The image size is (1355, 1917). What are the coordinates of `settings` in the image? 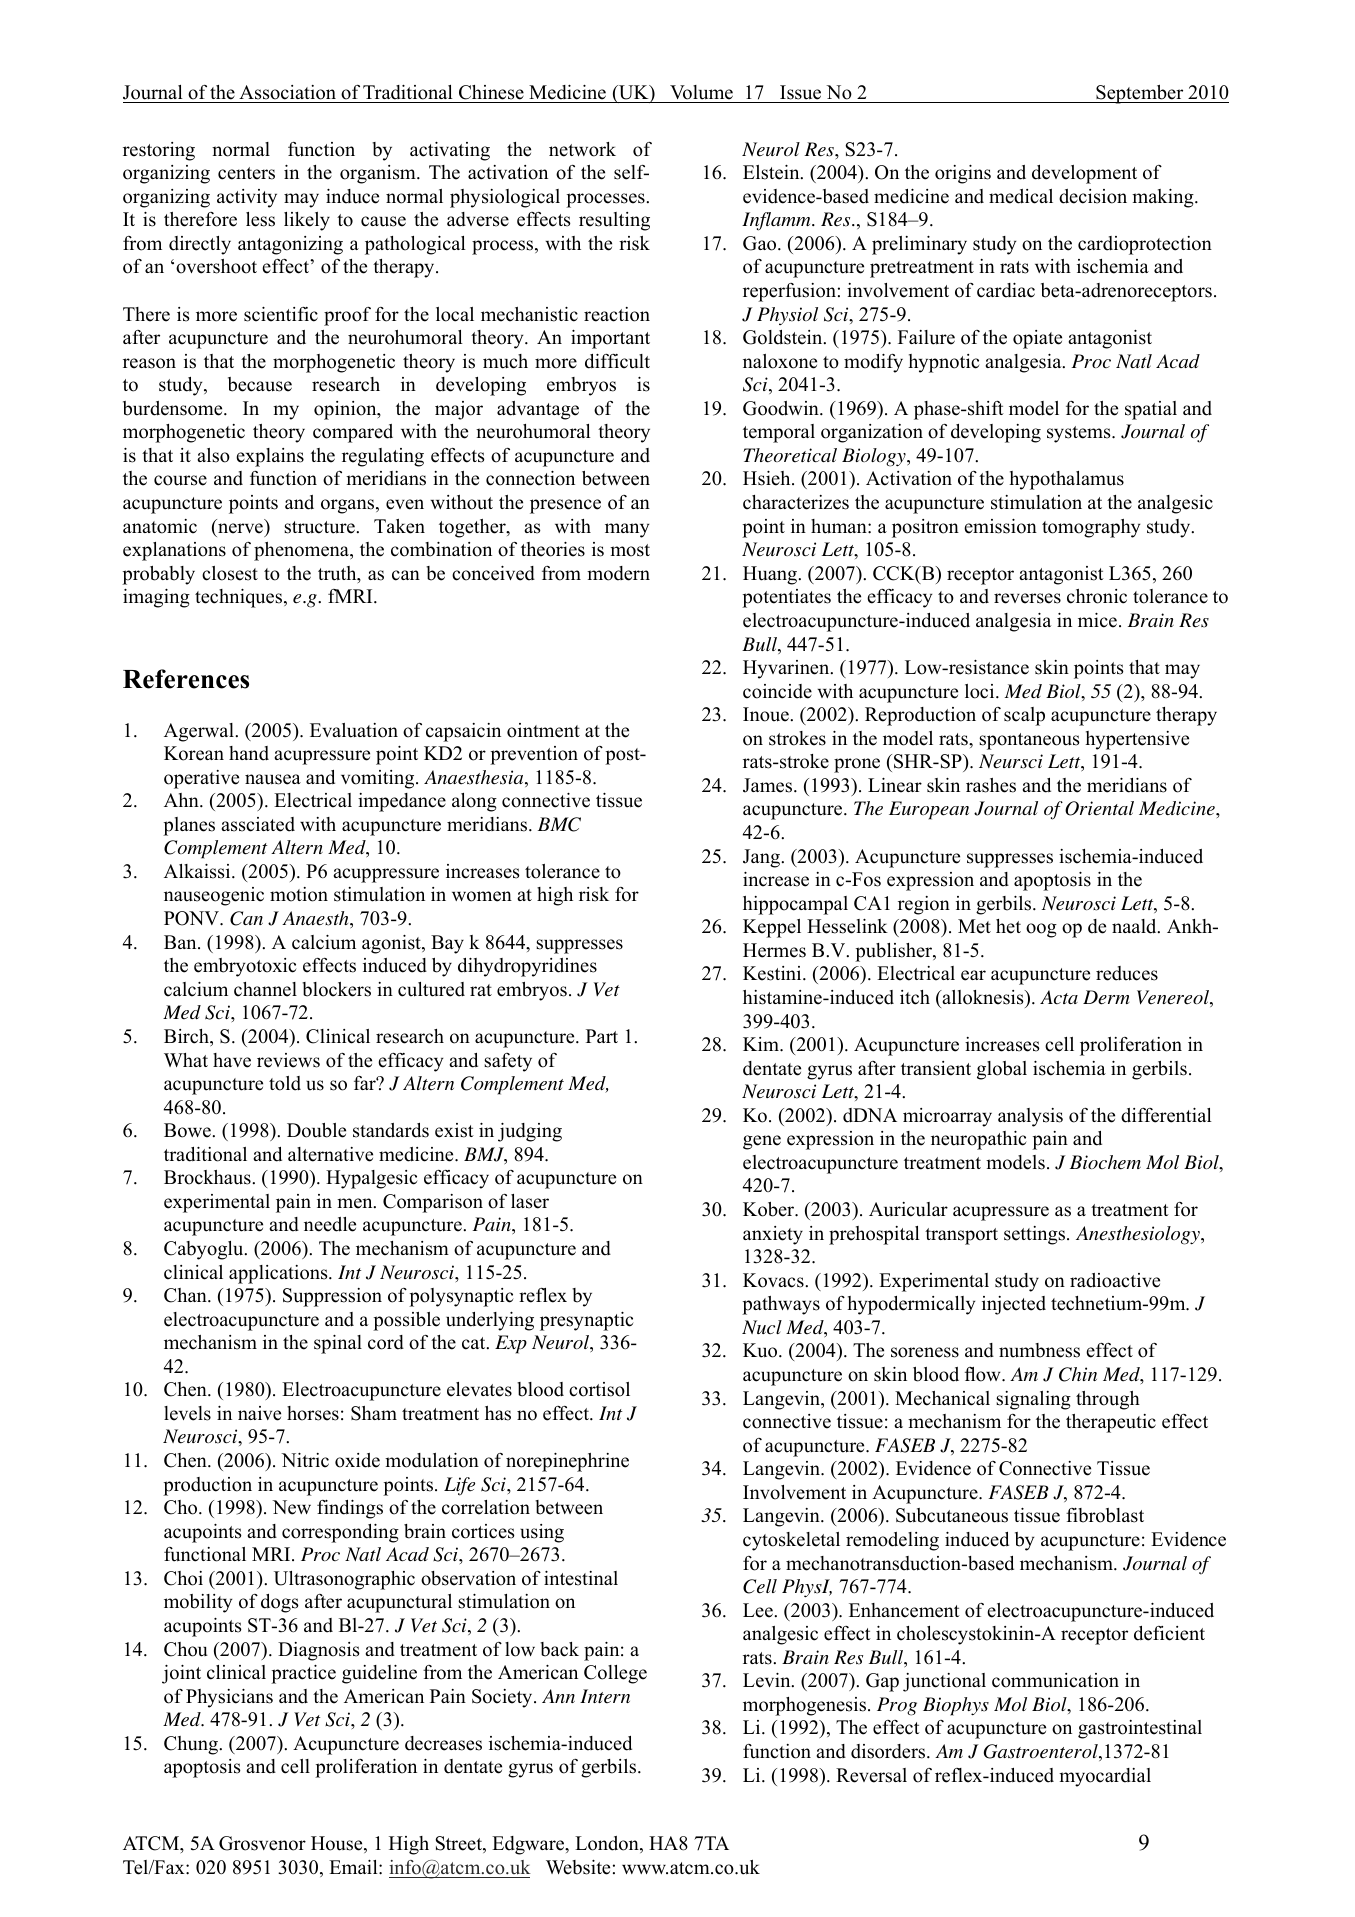 It's located at (1036, 1235).
